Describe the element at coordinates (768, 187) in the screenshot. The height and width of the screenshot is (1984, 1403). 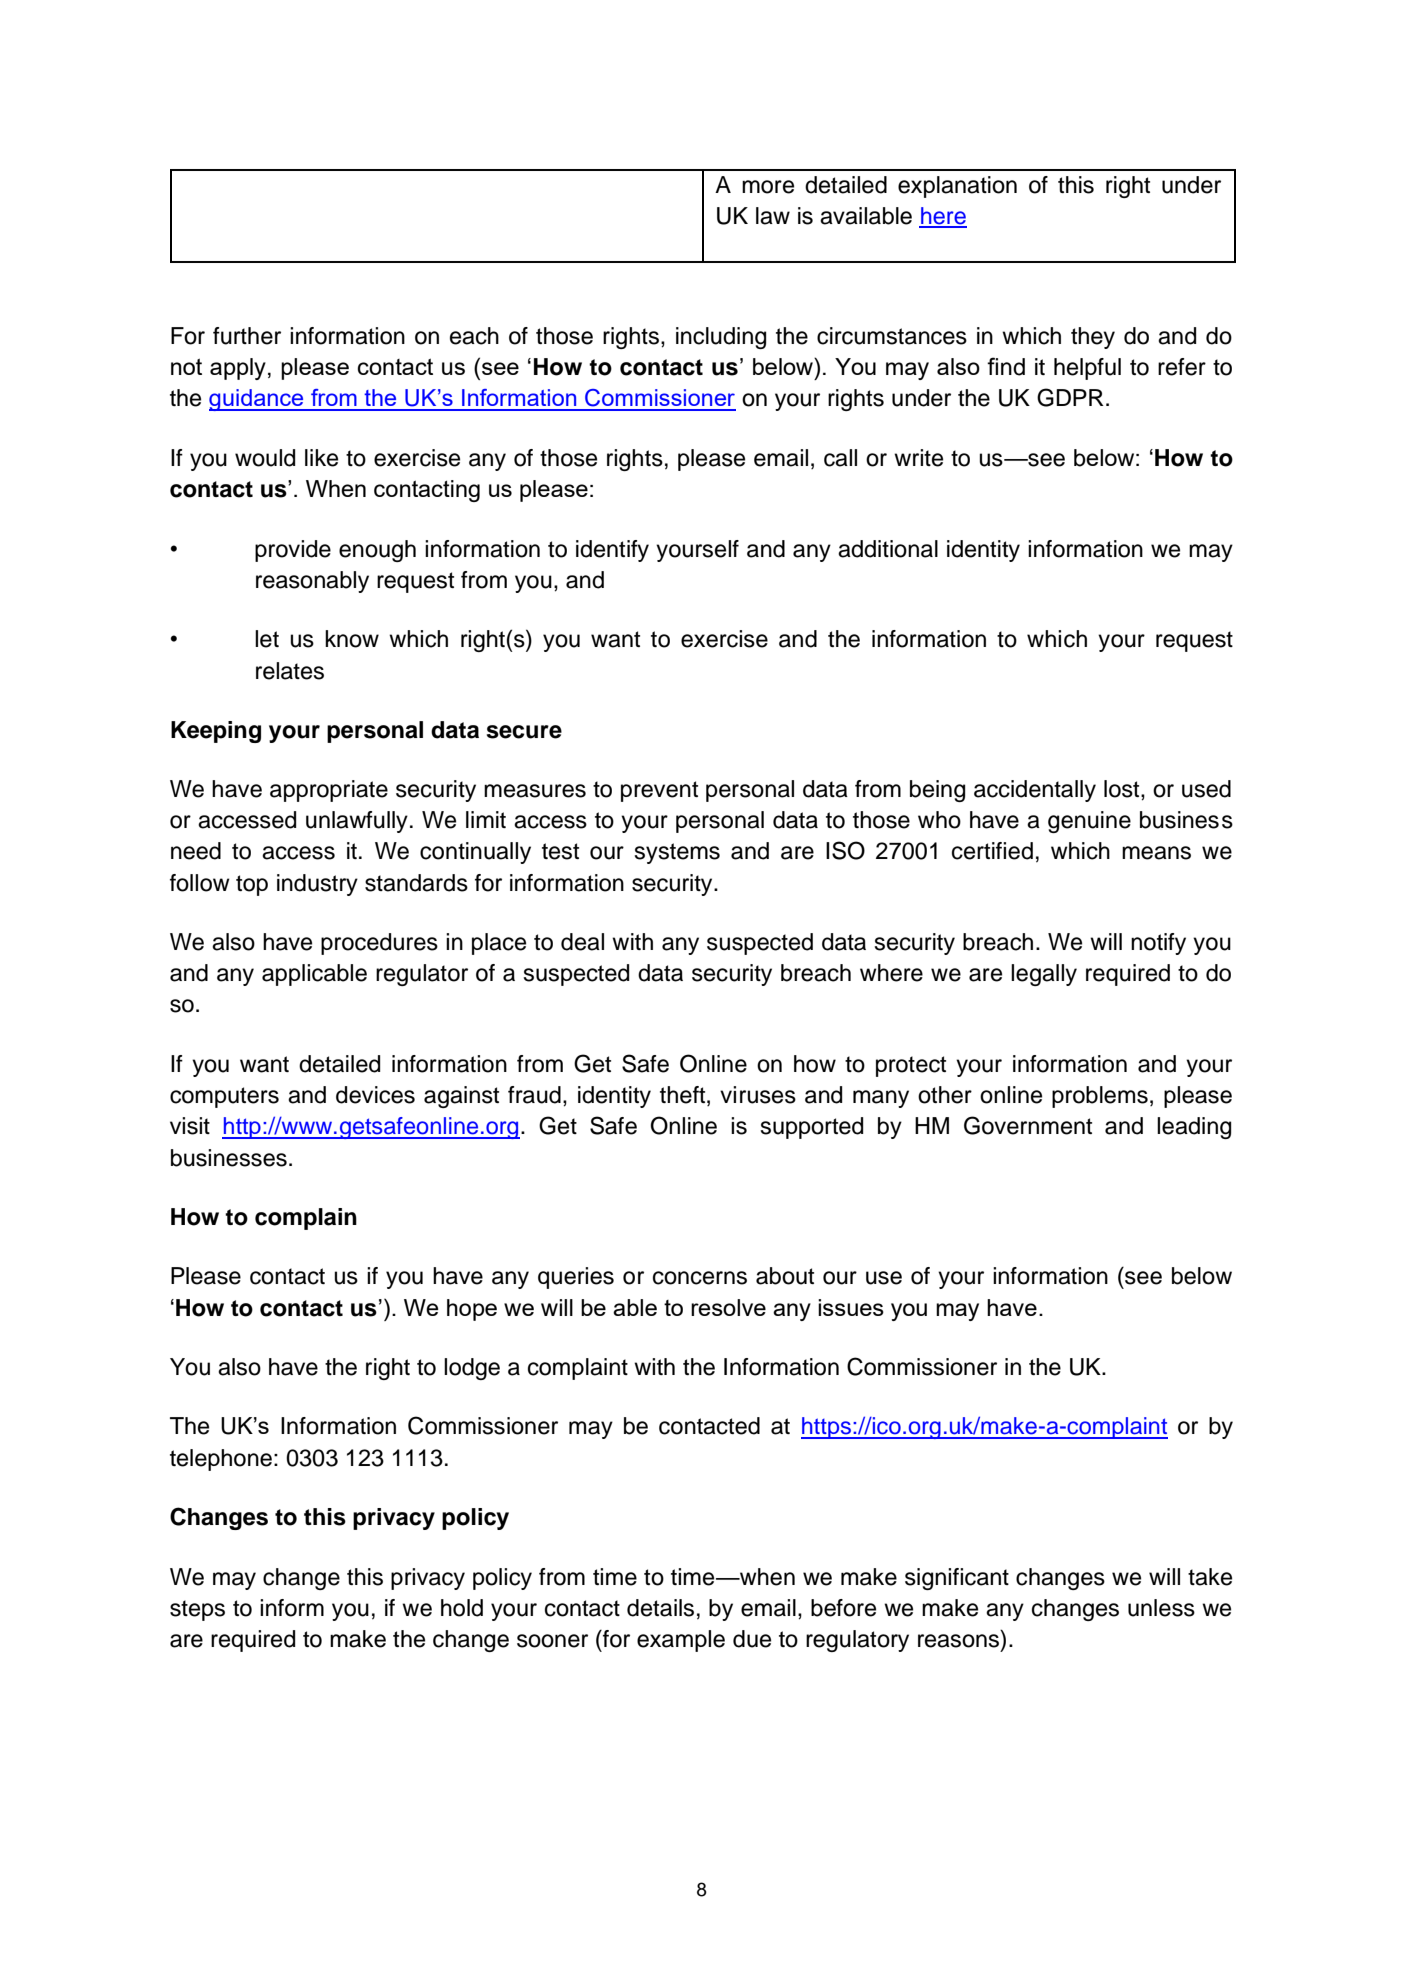
I see `more` at that location.
